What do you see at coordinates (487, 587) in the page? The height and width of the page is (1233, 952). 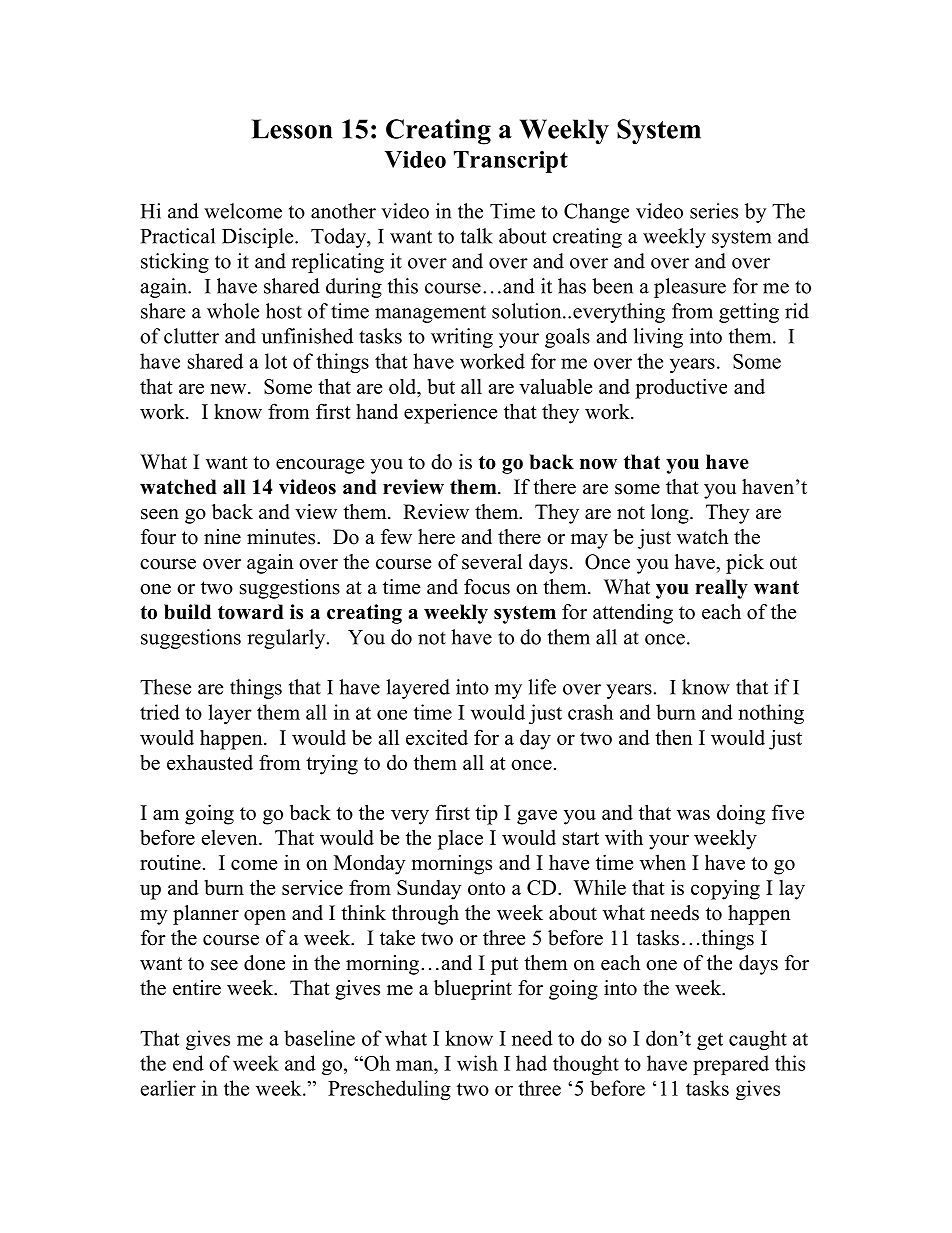 I see `focus` at bounding box center [487, 587].
